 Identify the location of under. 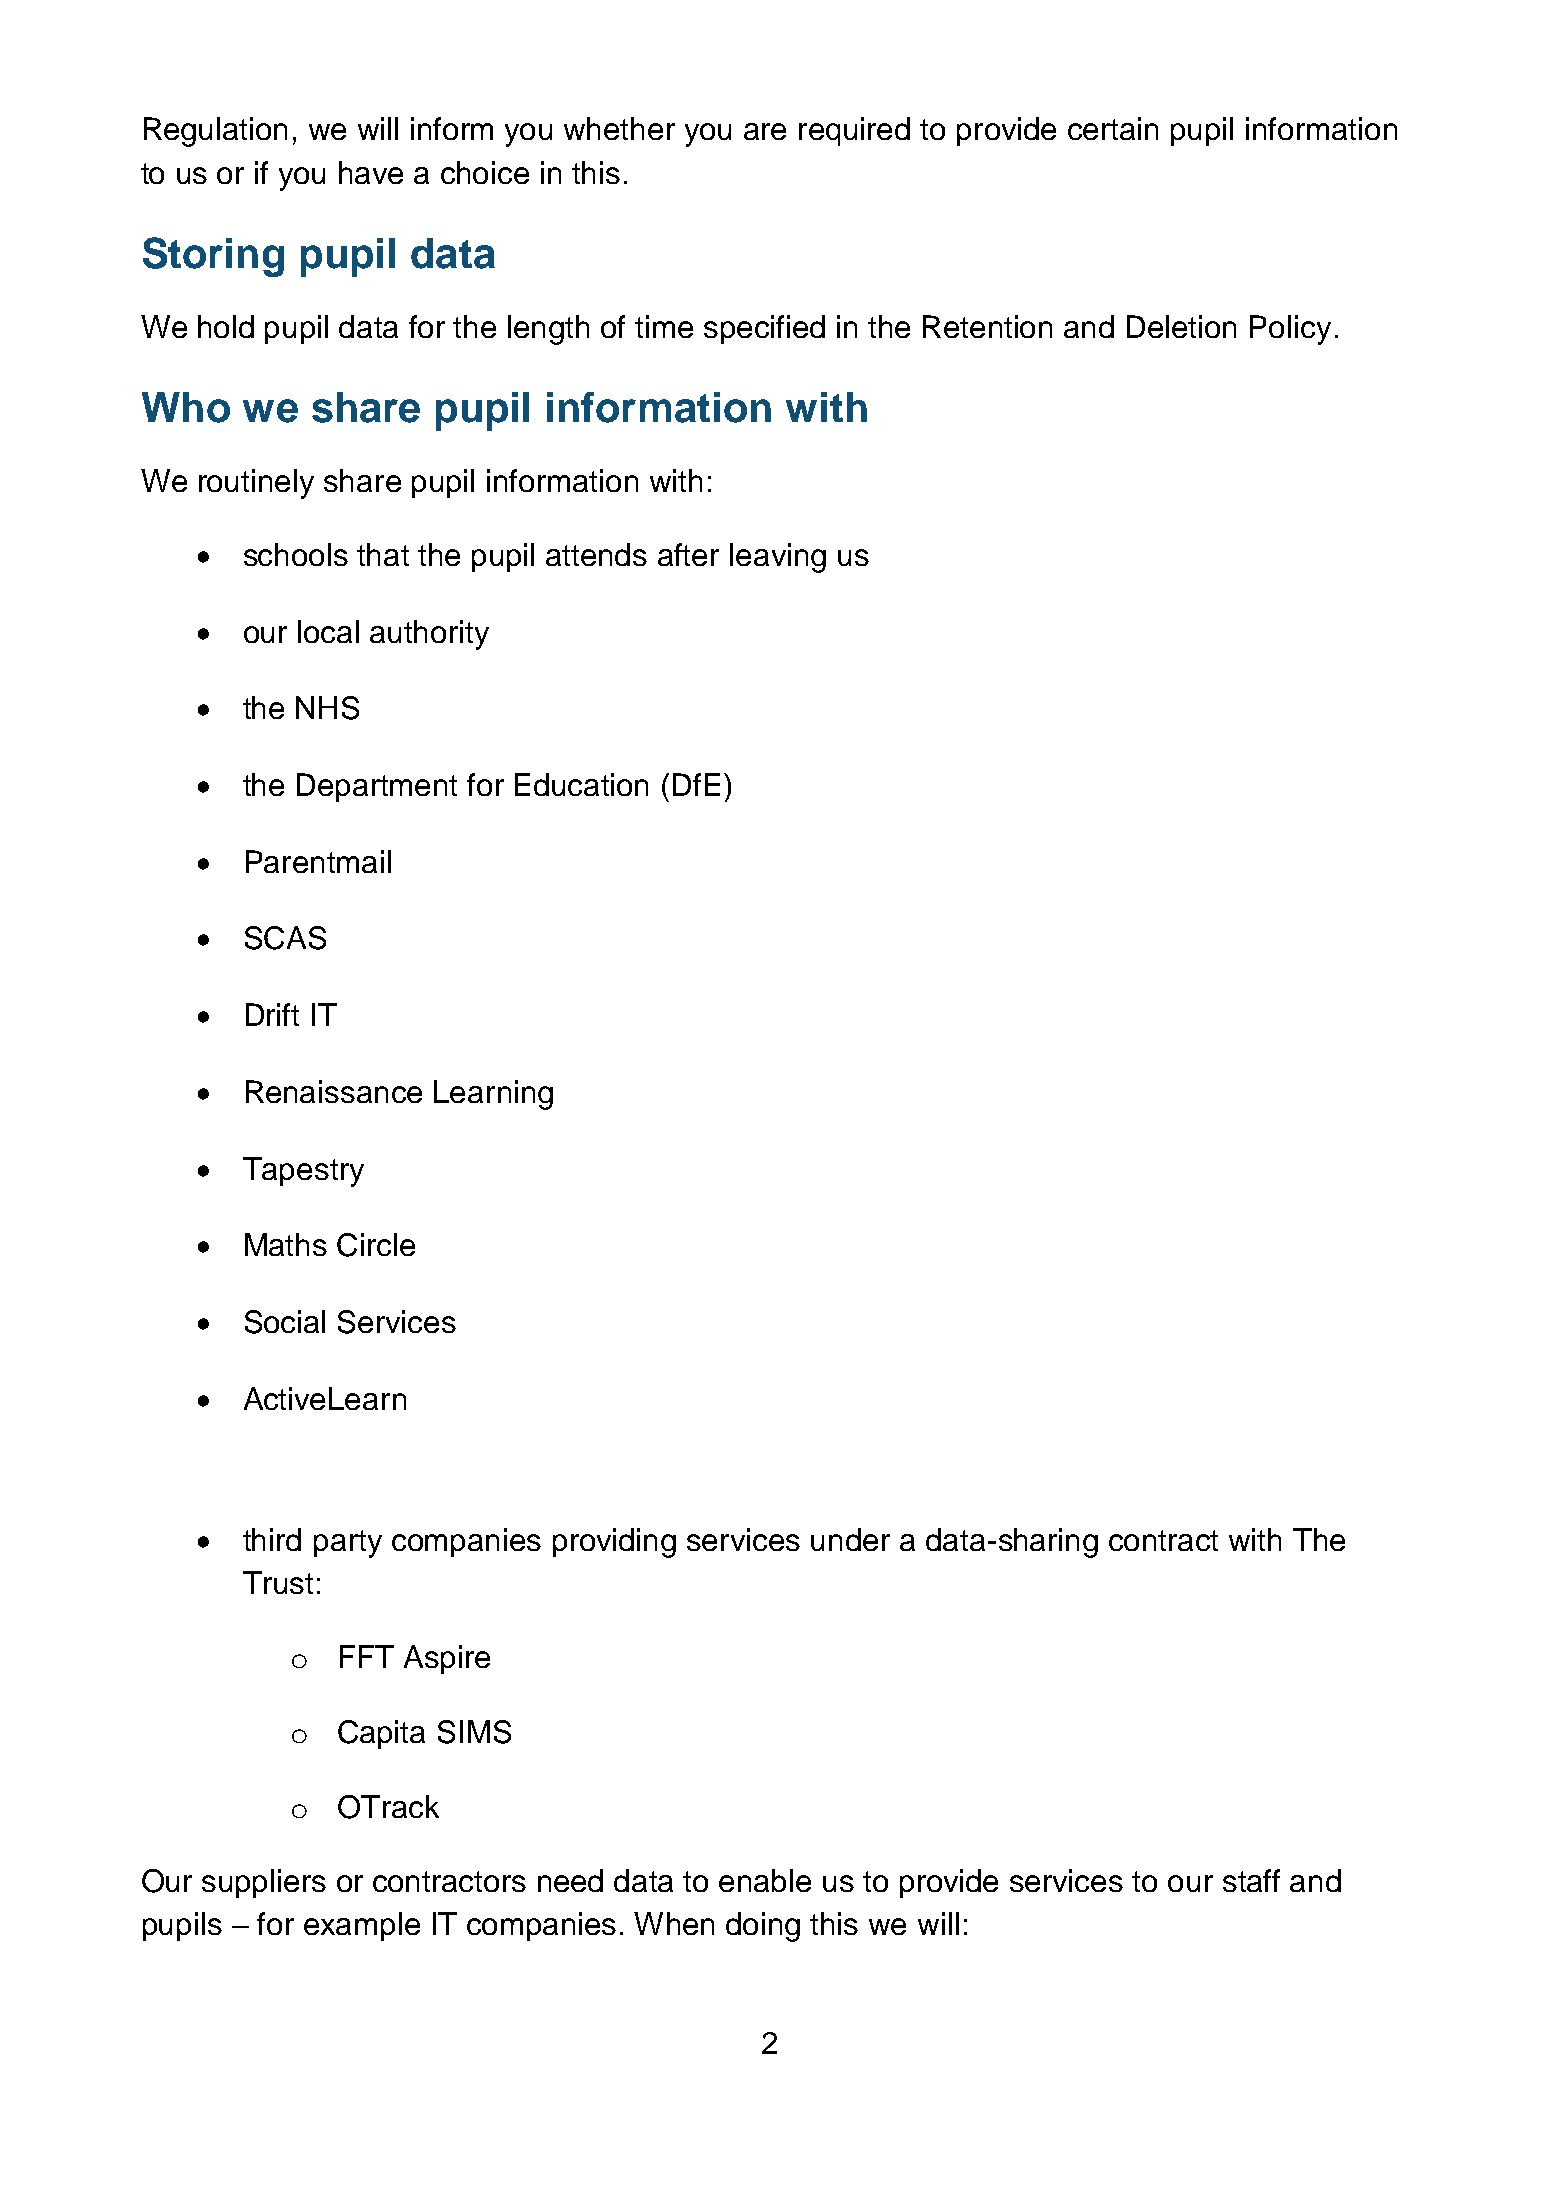
(850, 1539).
